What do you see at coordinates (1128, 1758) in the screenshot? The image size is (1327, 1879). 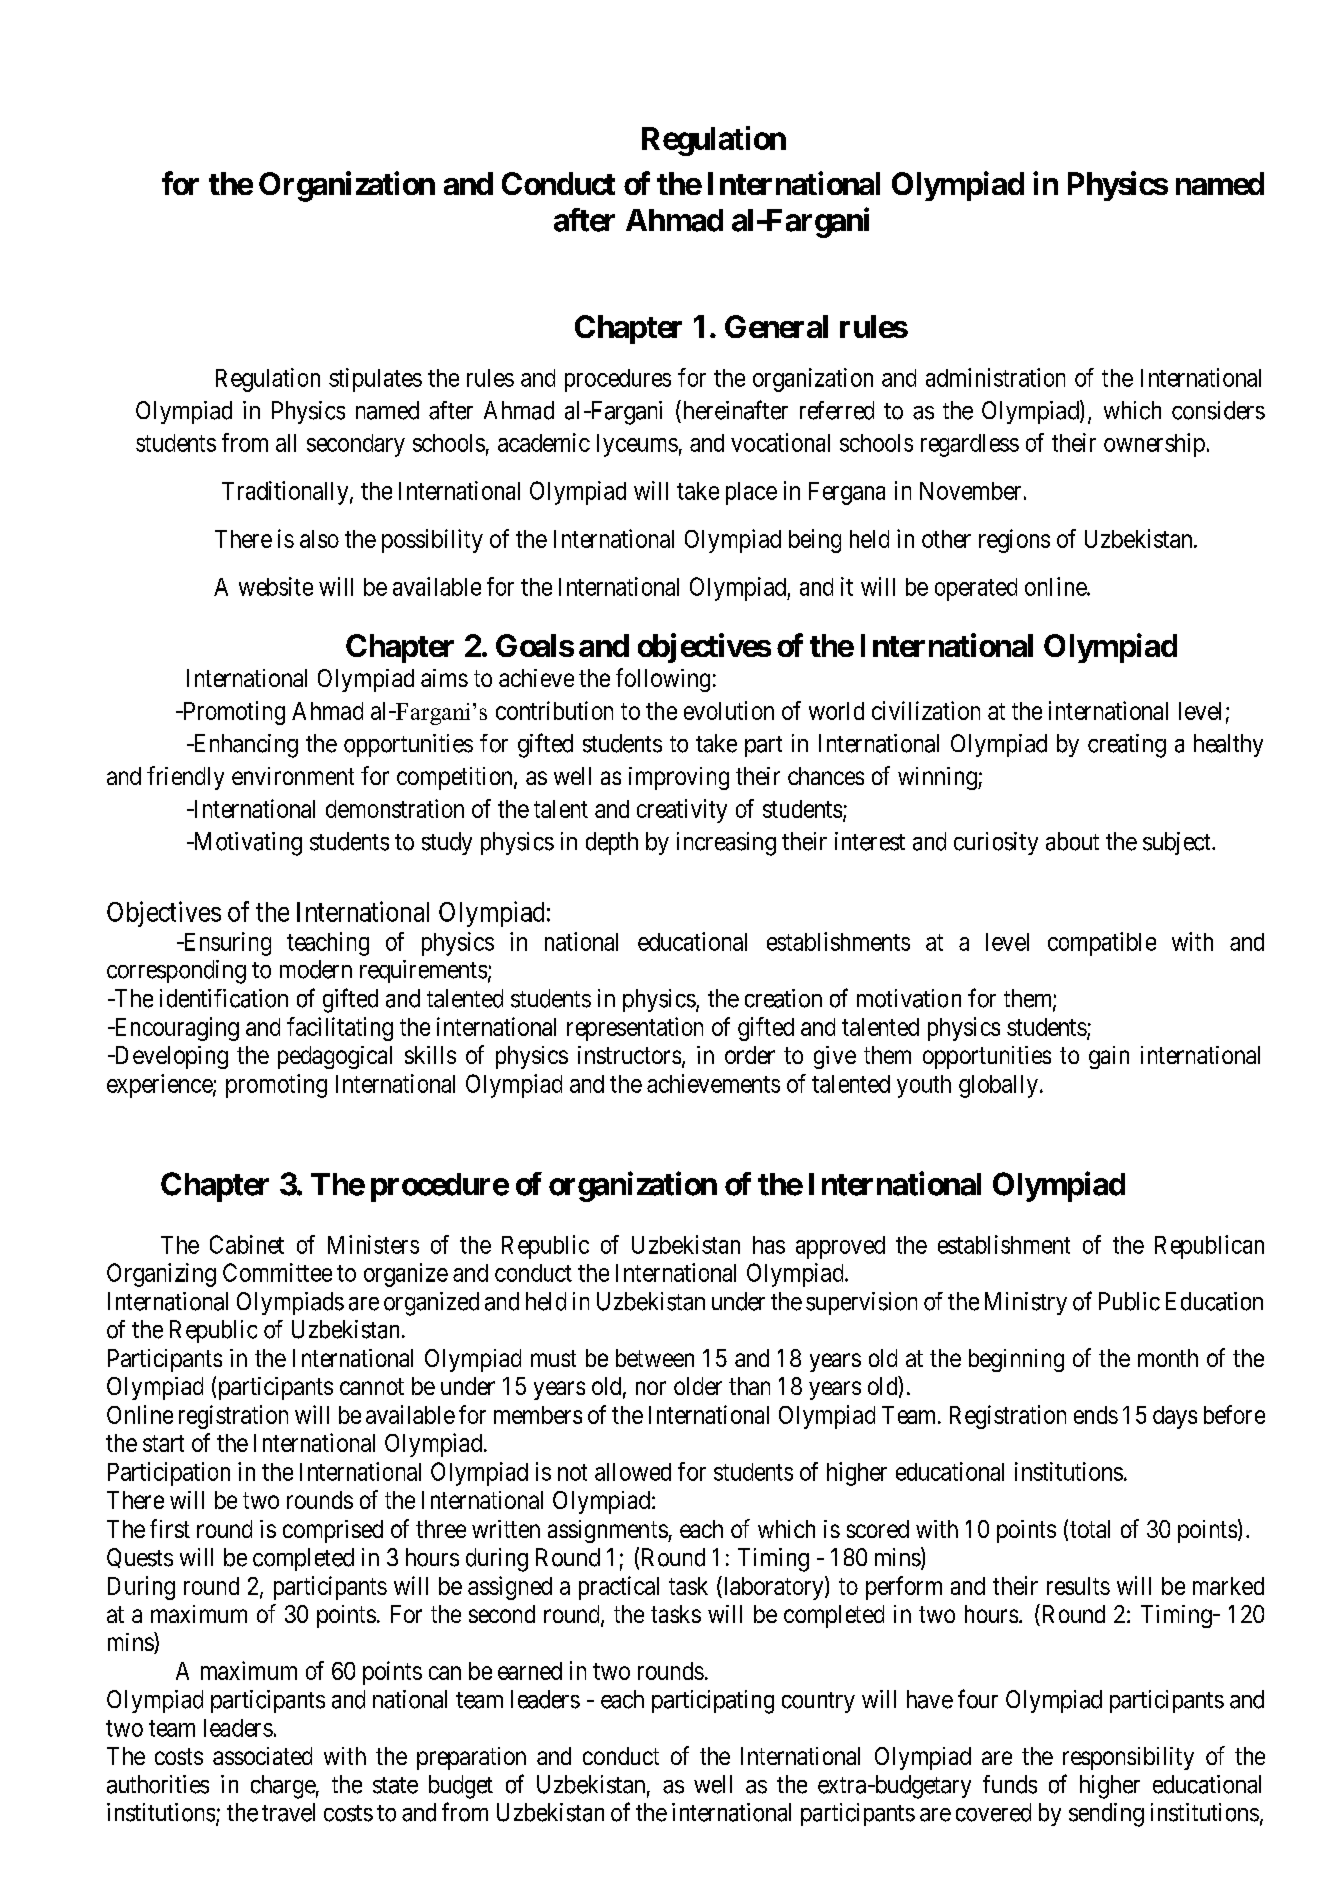 I see `responsibility` at bounding box center [1128, 1758].
